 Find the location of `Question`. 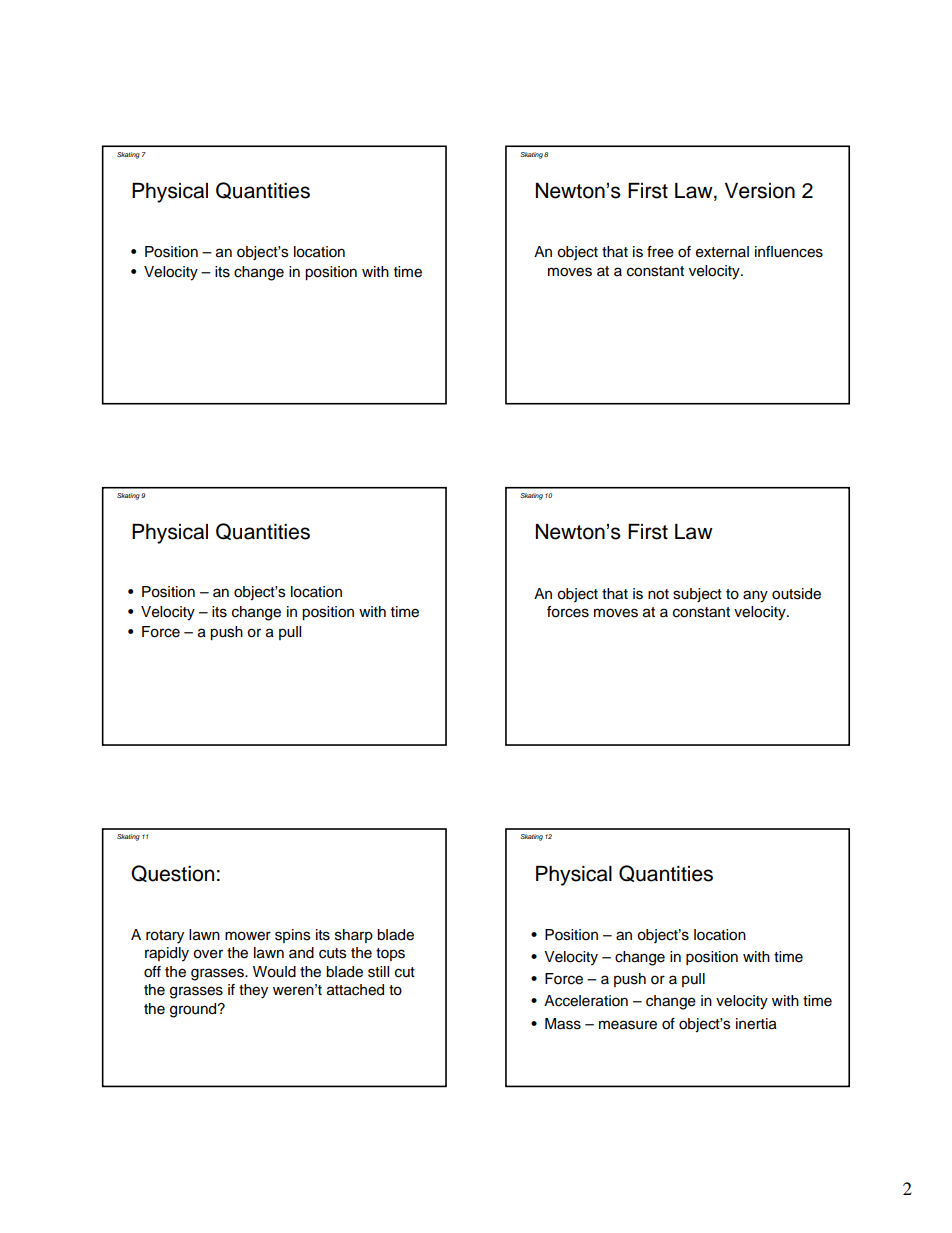

Question is located at coordinates (172, 873).
